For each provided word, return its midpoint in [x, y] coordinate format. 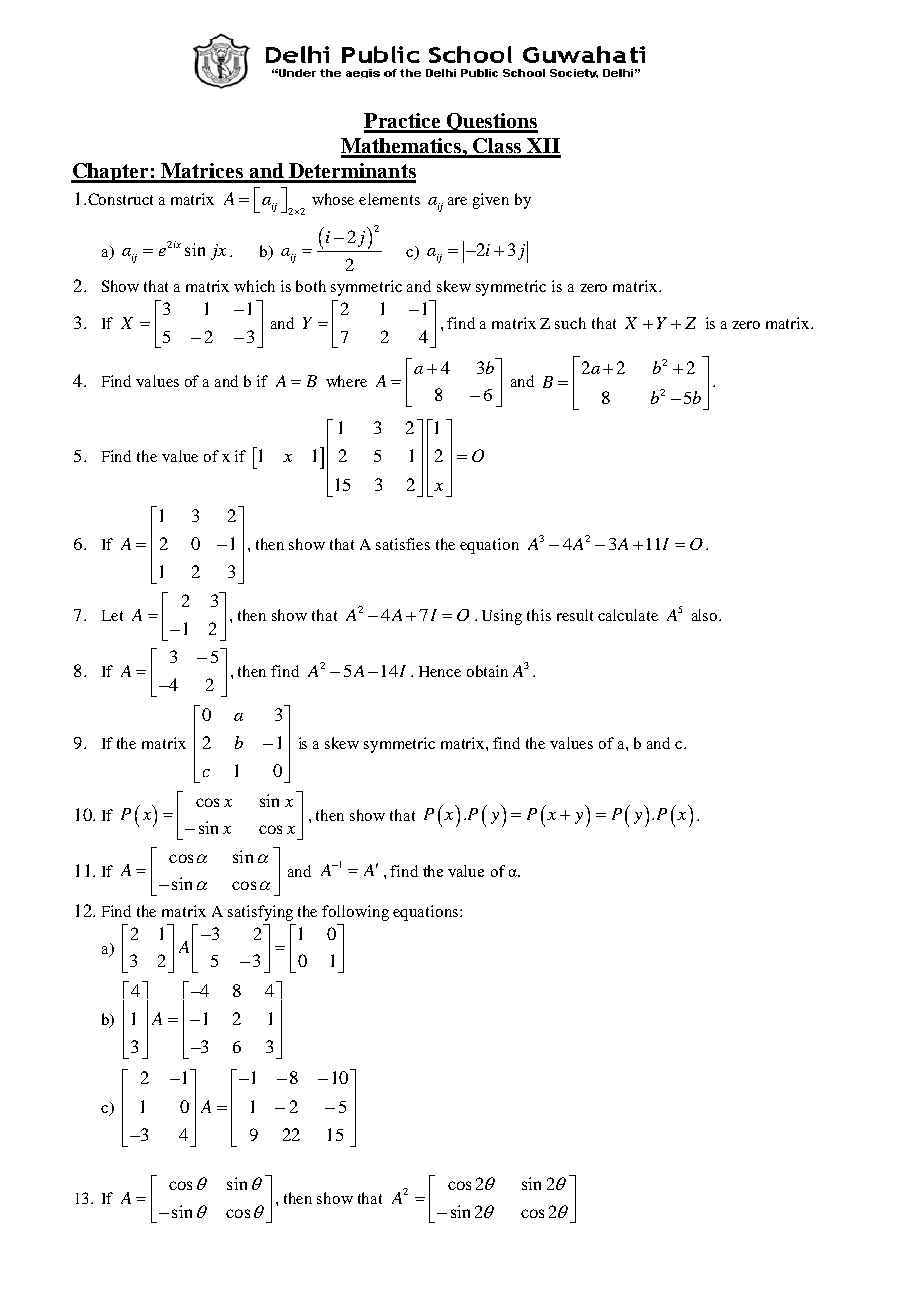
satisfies [403, 544]
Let [112, 615]
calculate [628, 615]
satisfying [260, 913]
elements [389, 199]
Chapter [111, 173]
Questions [491, 123]
